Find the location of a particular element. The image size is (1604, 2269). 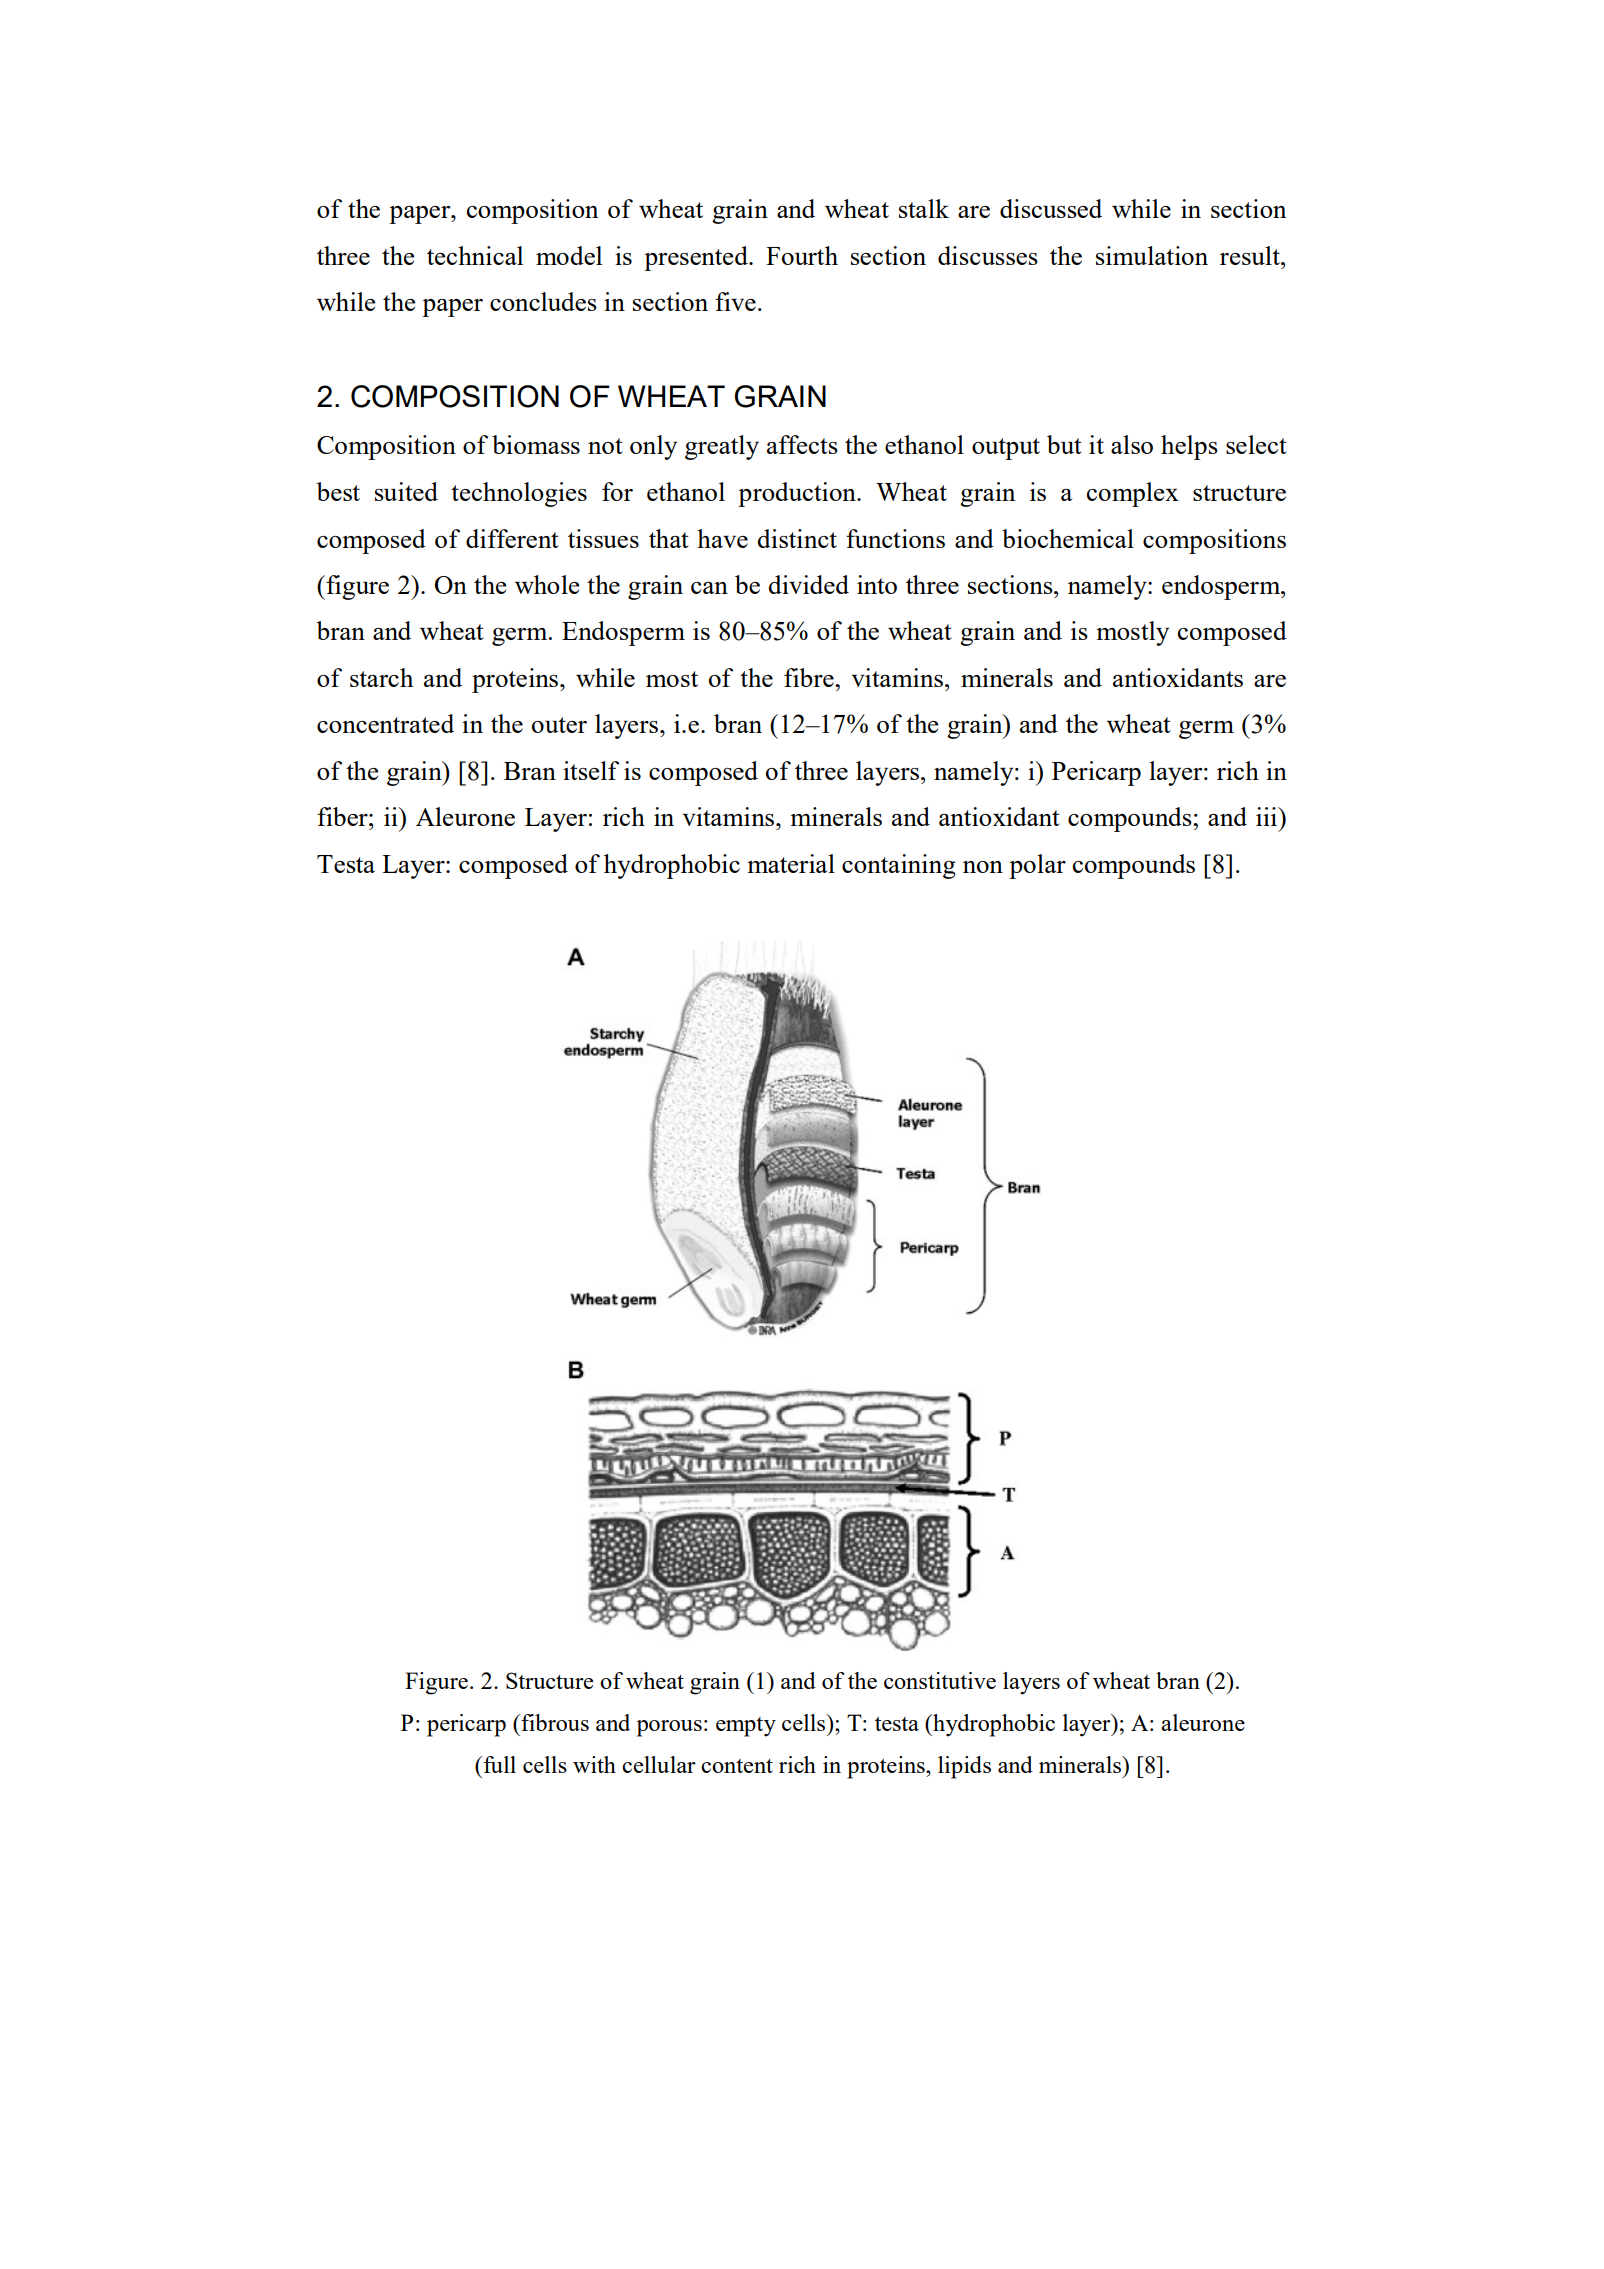

itself is located at coordinates (591, 770).
